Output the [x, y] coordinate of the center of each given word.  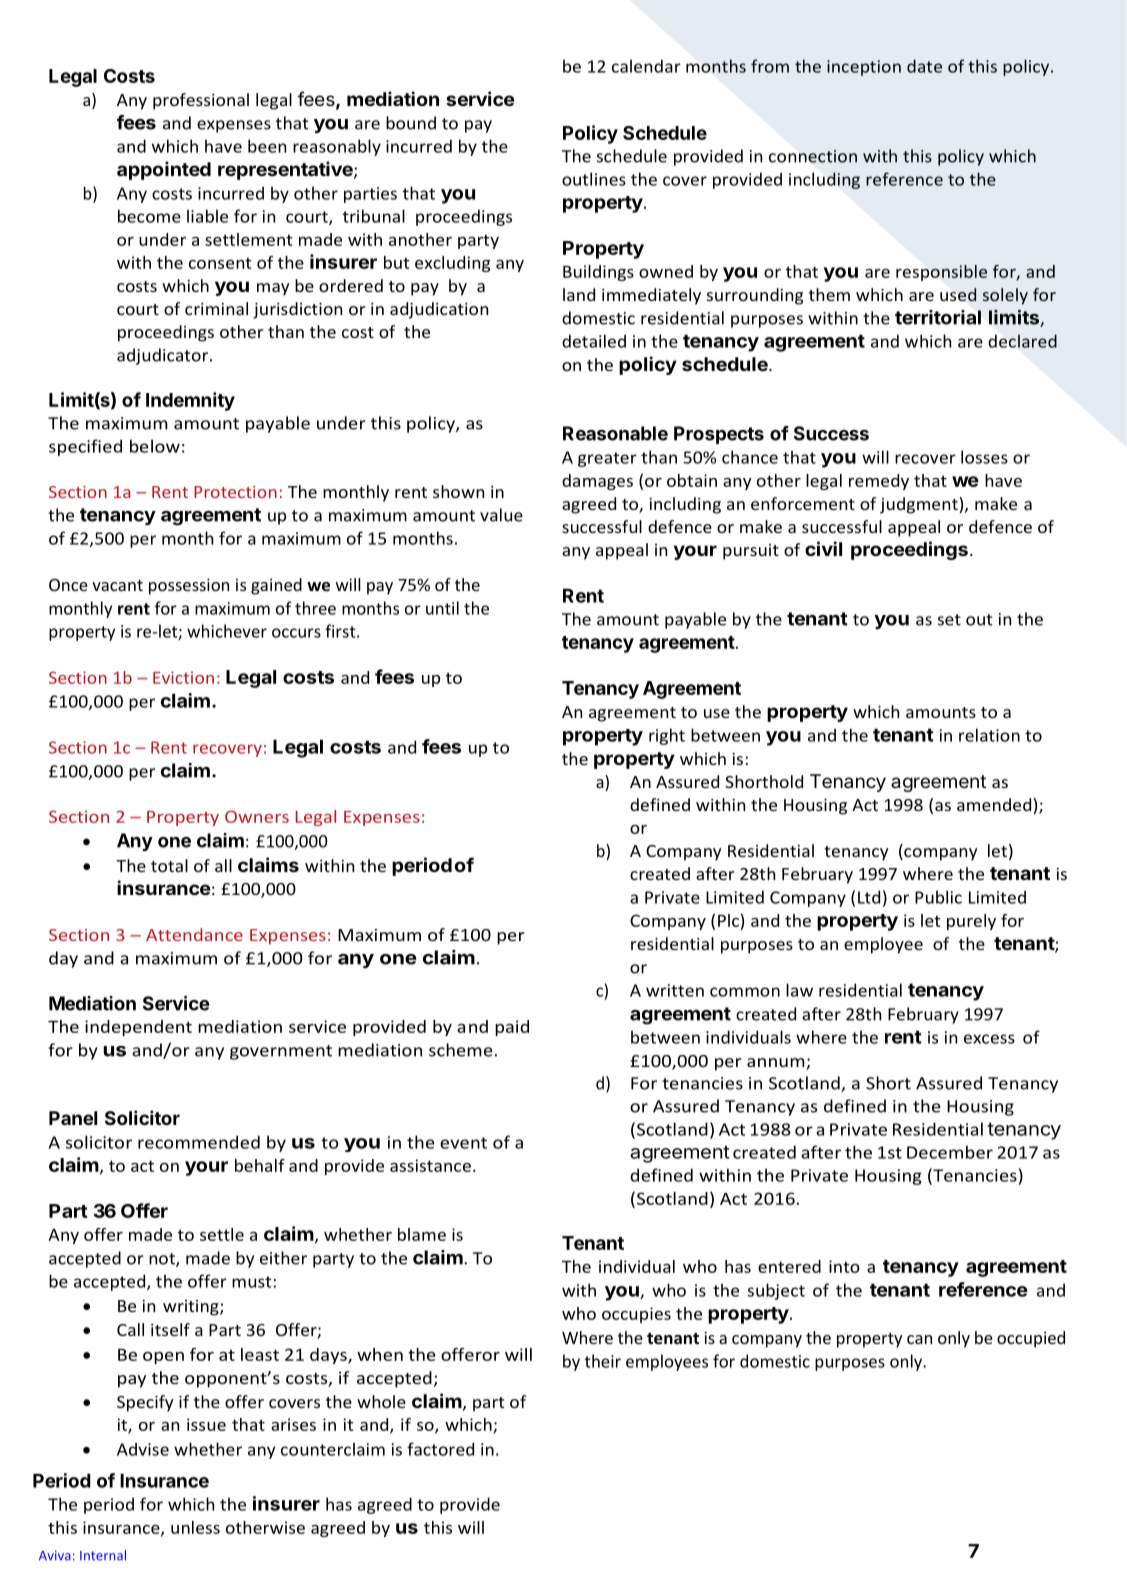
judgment [919, 505]
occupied [1031, 1339]
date [924, 66]
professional [201, 101]
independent [138, 1028]
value [501, 515]
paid [512, 1028]
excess [989, 1039]
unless [195, 1527]
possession [189, 586]
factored [440, 1449]
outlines [594, 179]
